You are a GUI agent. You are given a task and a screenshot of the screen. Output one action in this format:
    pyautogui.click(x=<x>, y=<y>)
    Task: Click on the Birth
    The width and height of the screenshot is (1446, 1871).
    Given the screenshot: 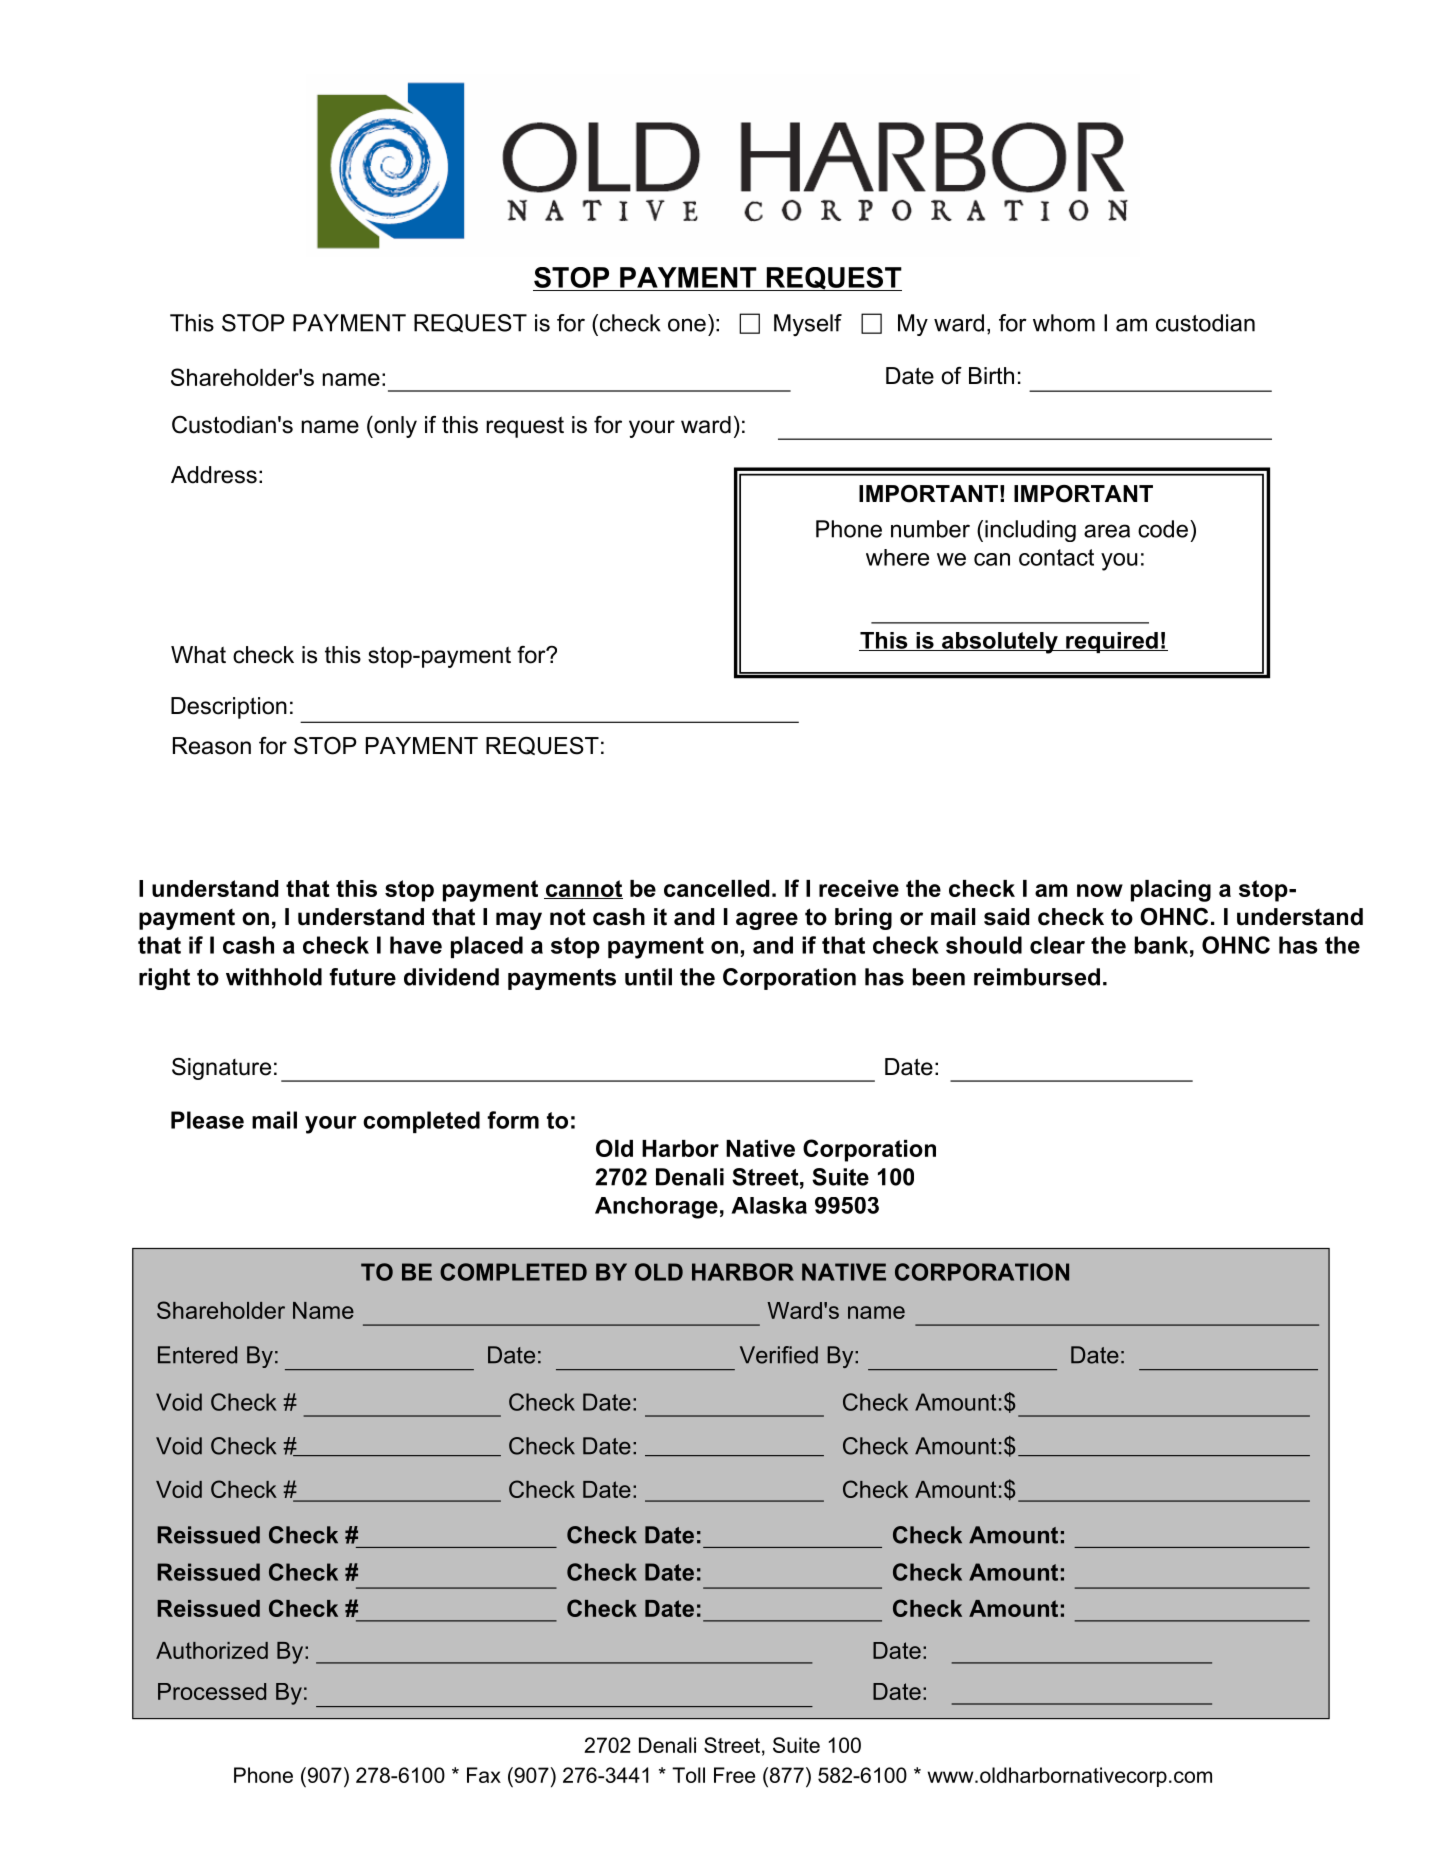 What is the action you would take?
    pyautogui.click(x=991, y=375)
